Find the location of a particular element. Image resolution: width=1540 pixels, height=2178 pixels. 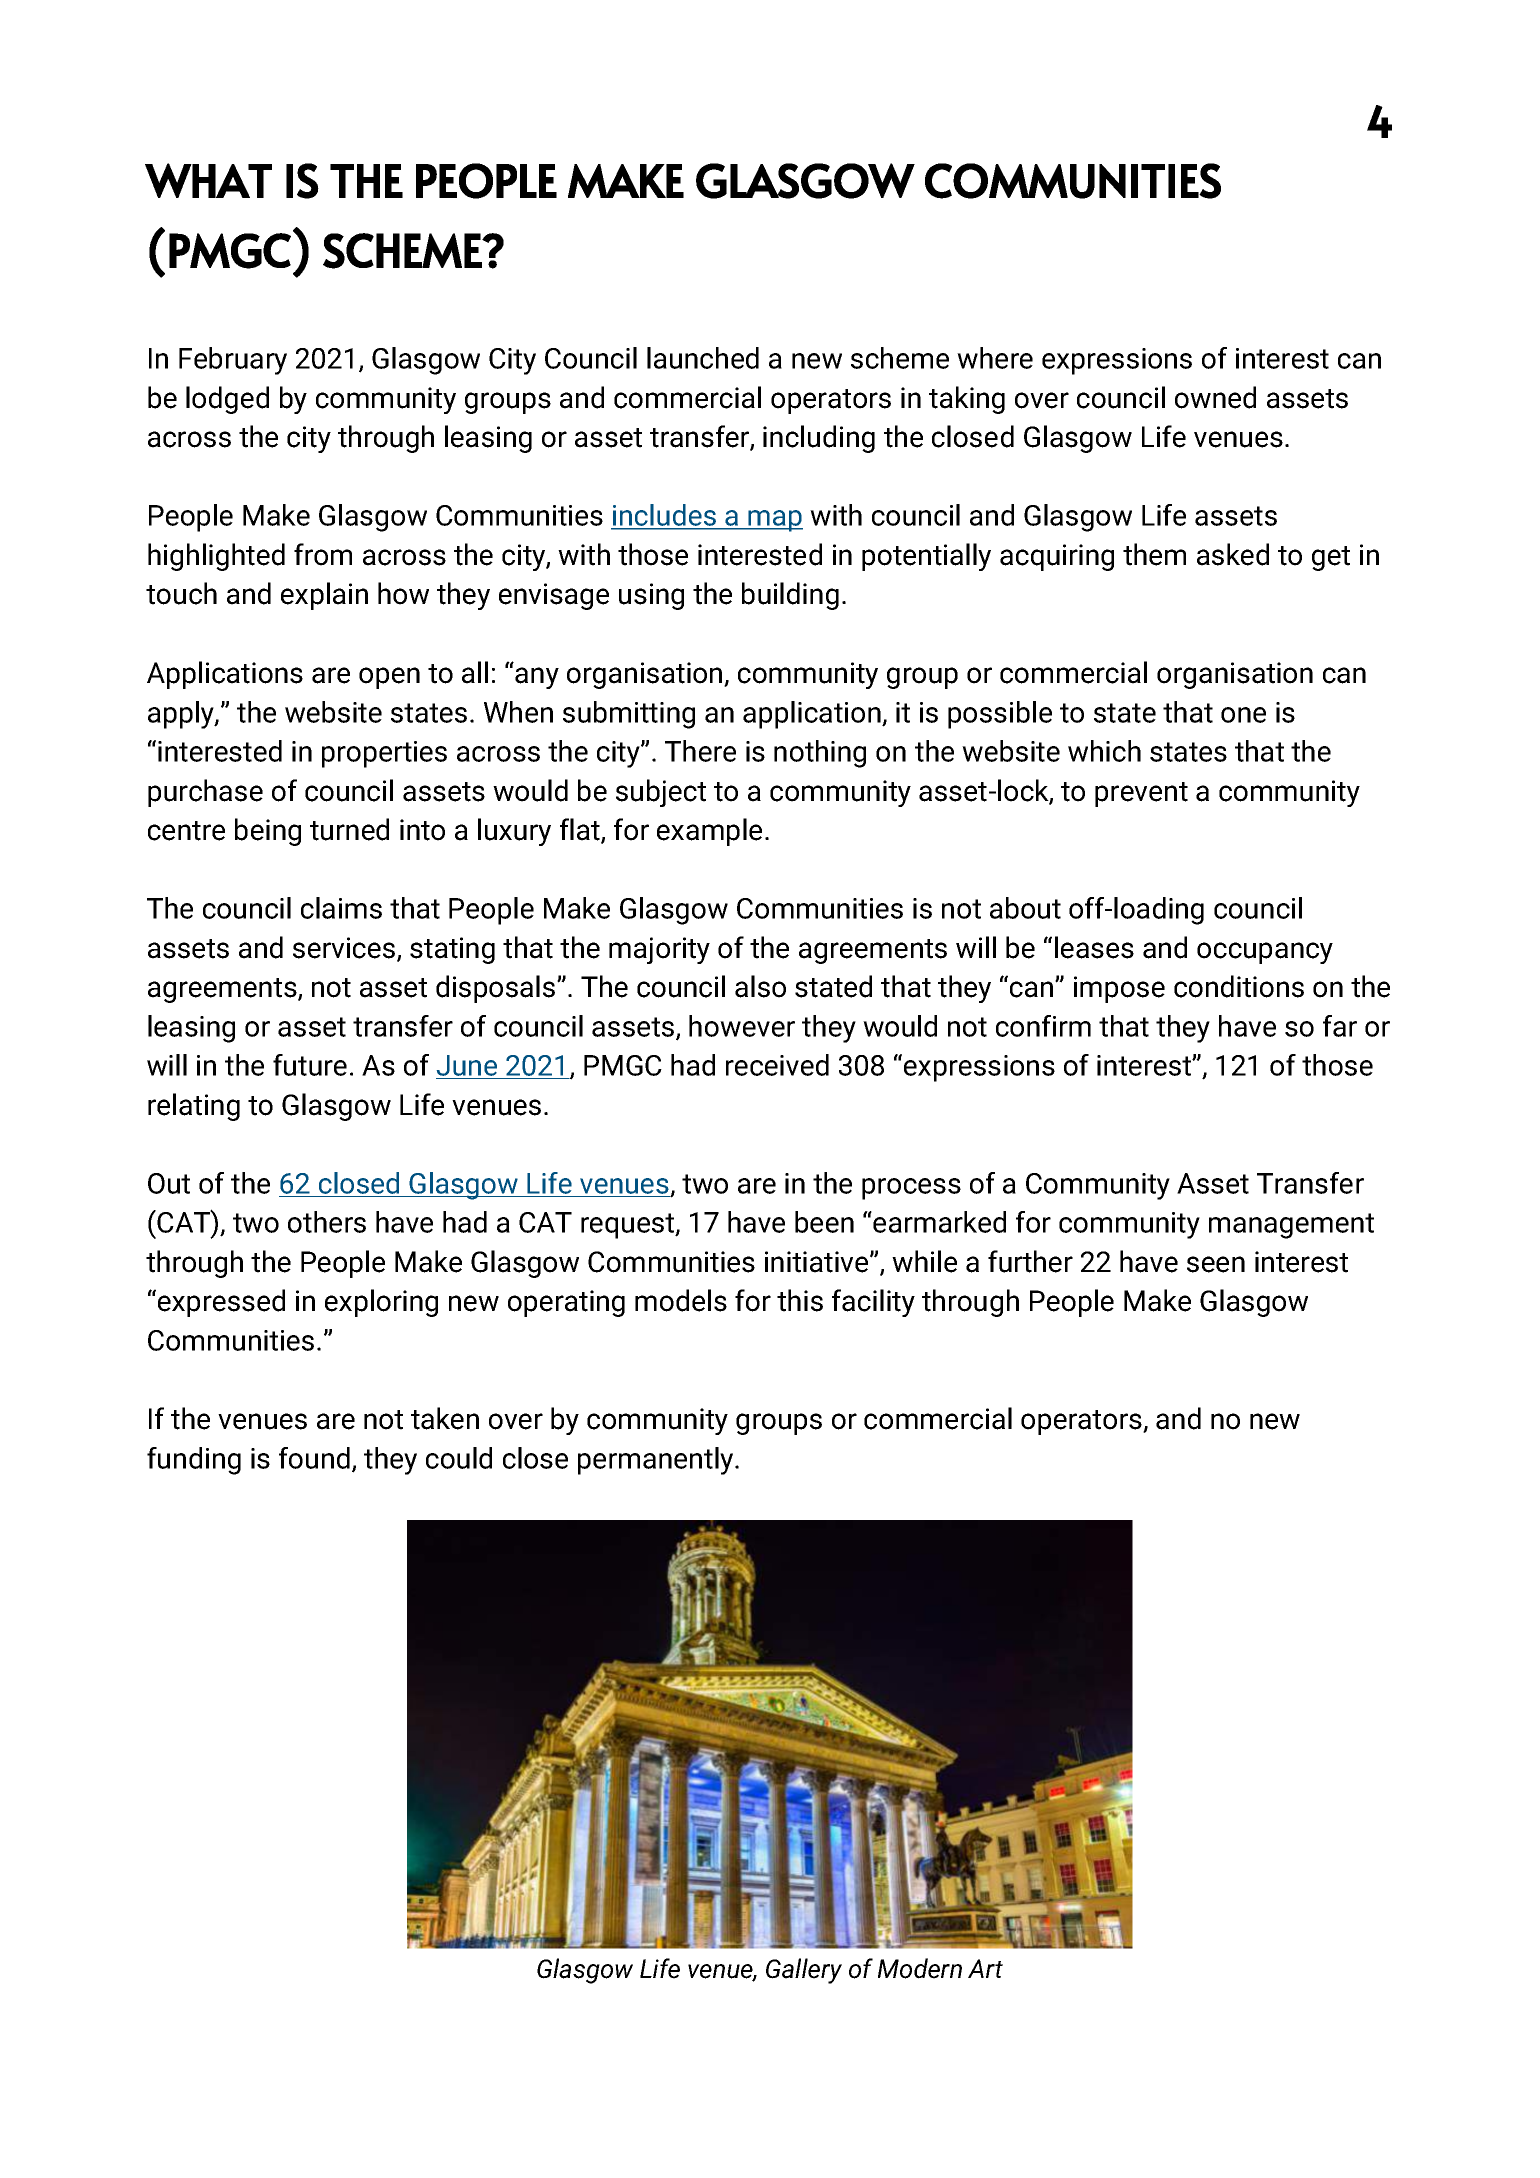

building is located at coordinates (790, 596).
